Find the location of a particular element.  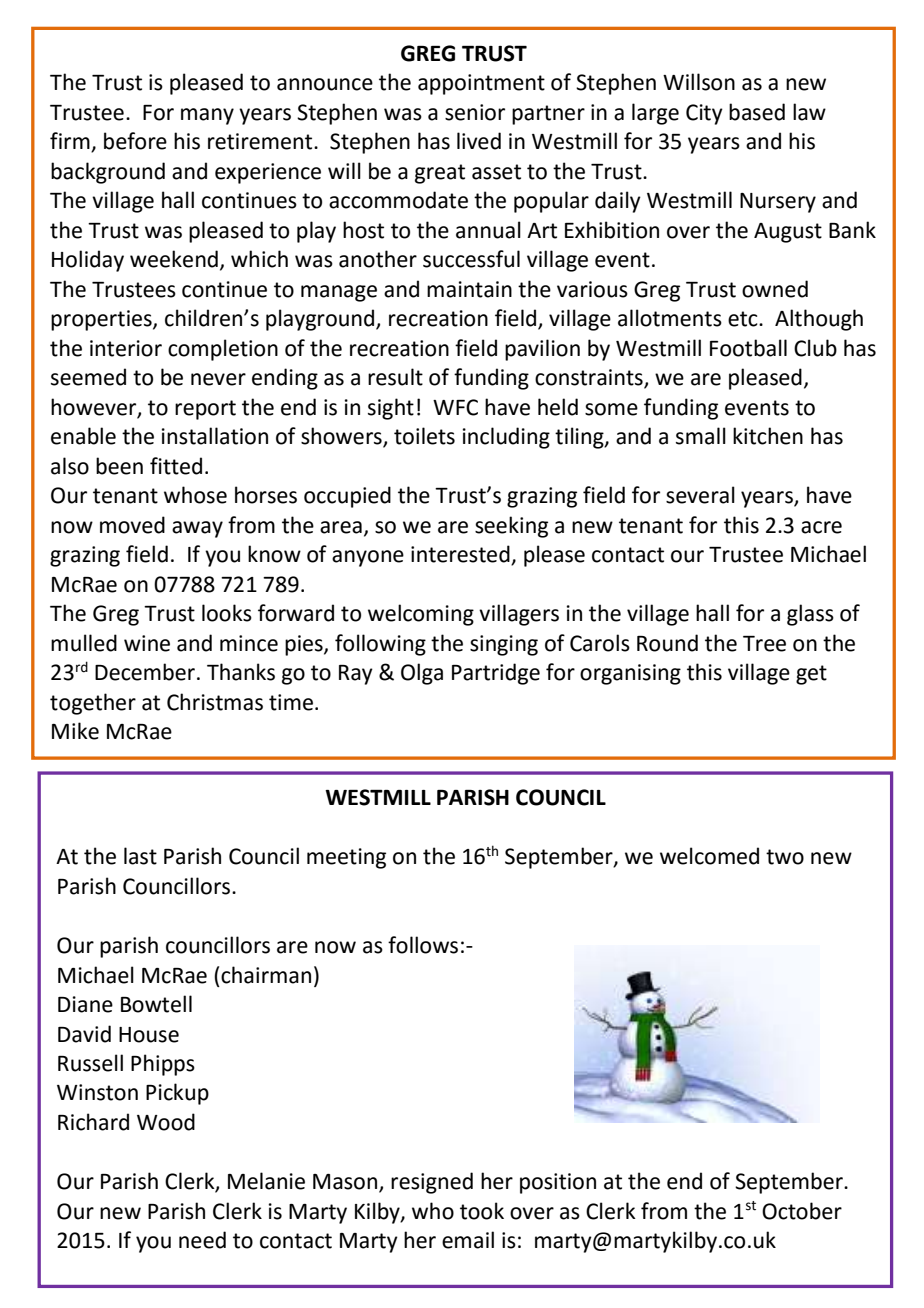

Football is located at coordinates (748, 348).
